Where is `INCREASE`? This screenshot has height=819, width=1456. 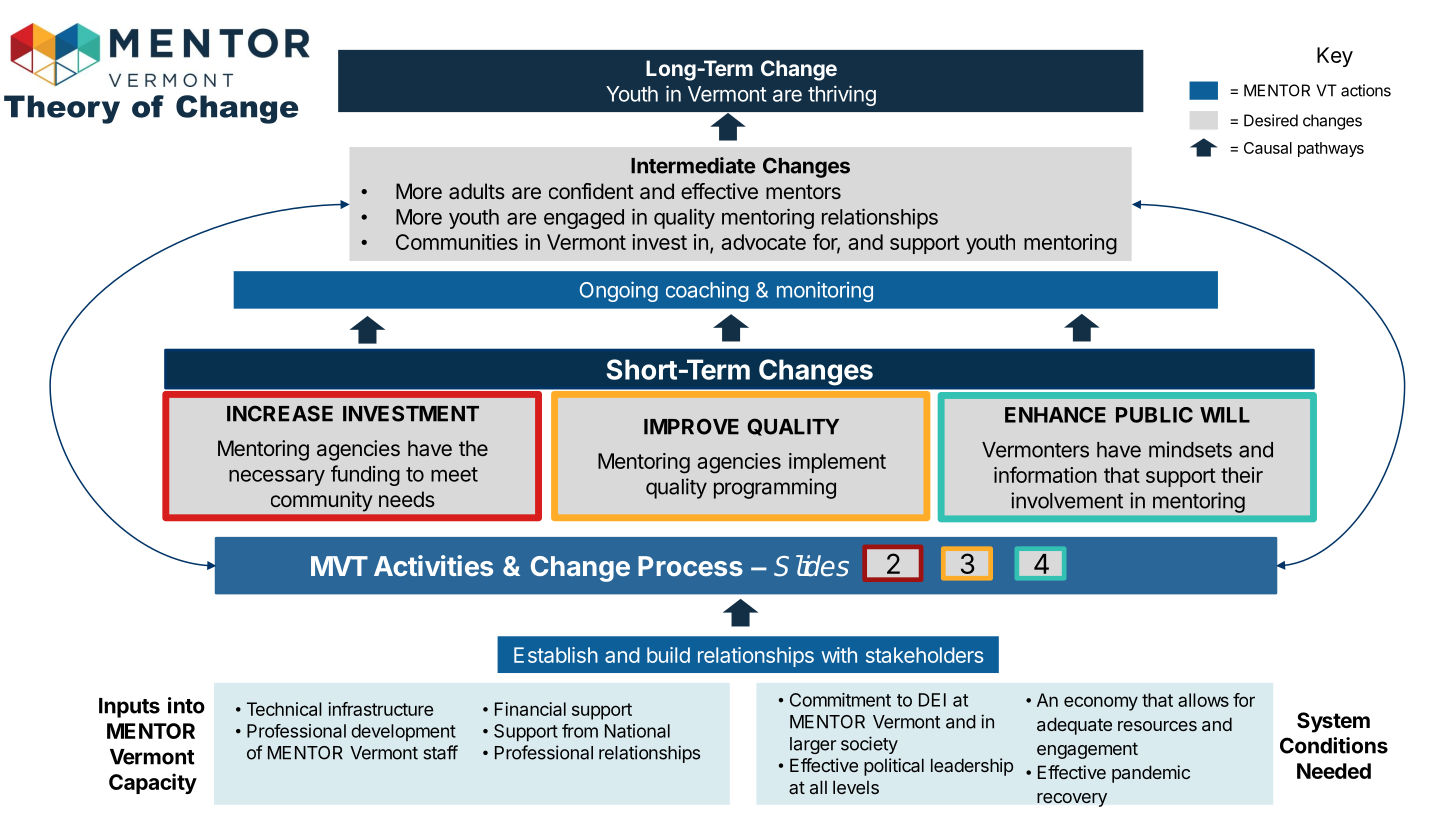
INCREASE is located at coordinates (280, 413).
